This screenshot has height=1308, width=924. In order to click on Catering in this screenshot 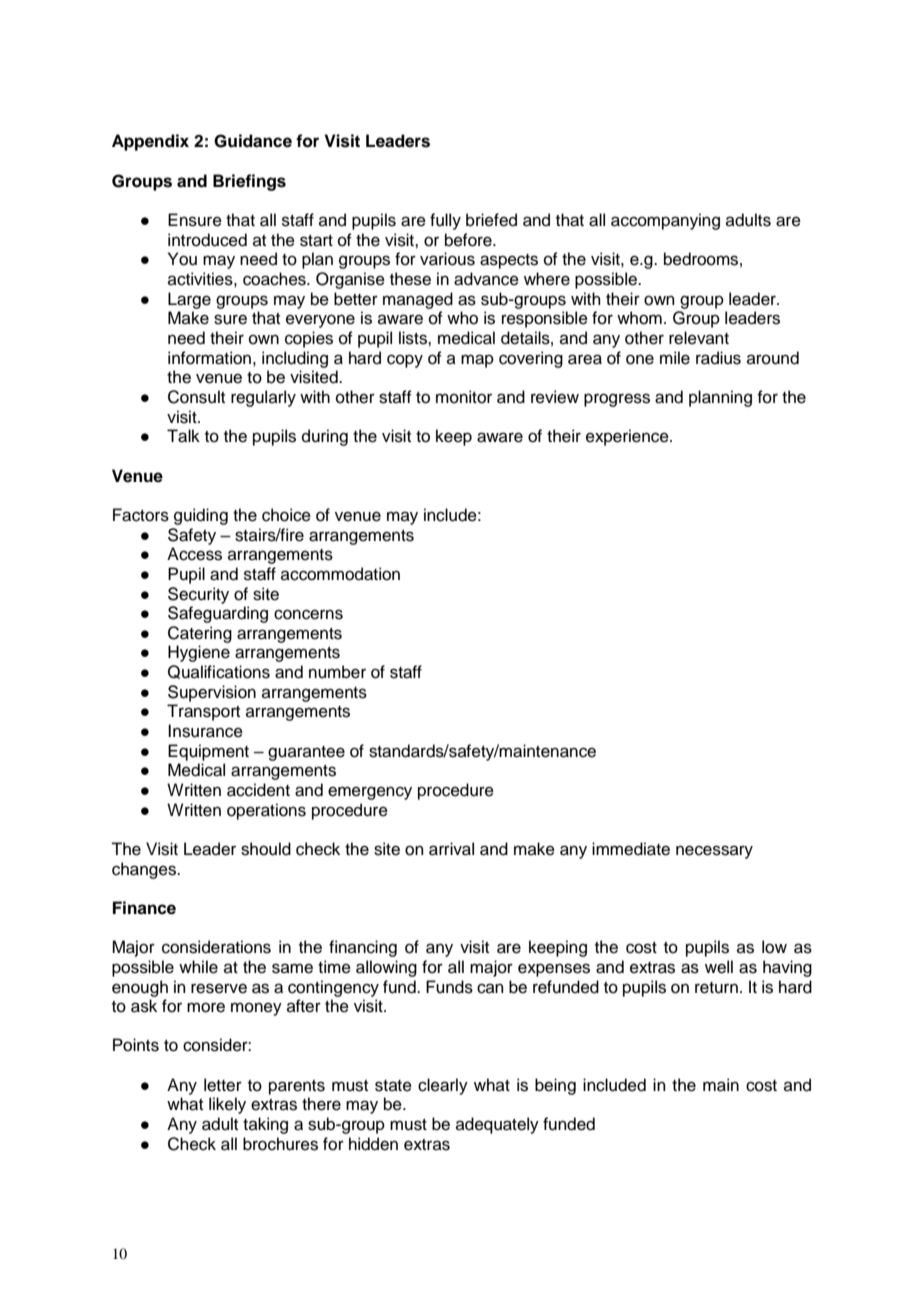, I will do `click(200, 634)`.
